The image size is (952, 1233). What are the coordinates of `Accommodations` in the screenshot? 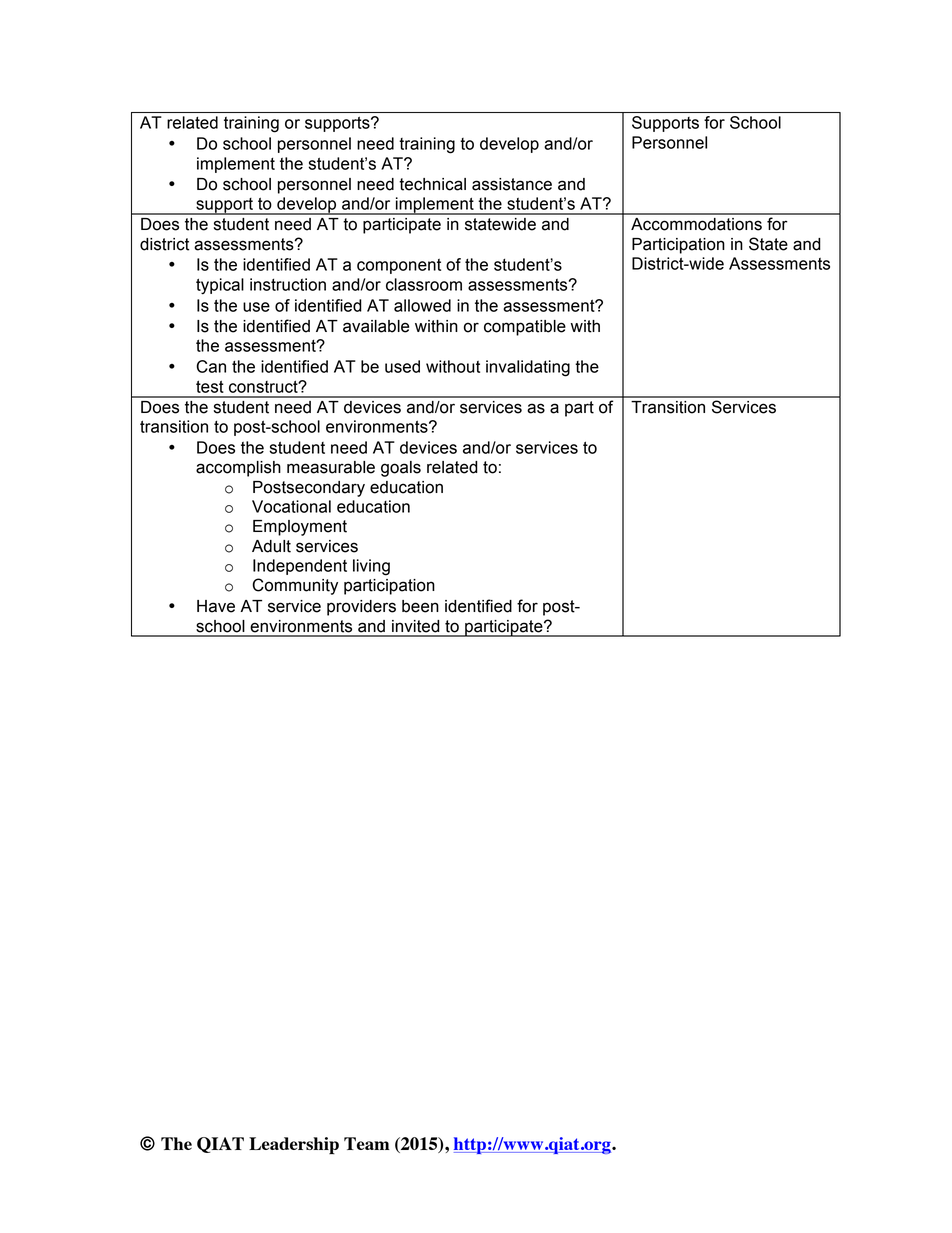 It's located at (696, 224).
